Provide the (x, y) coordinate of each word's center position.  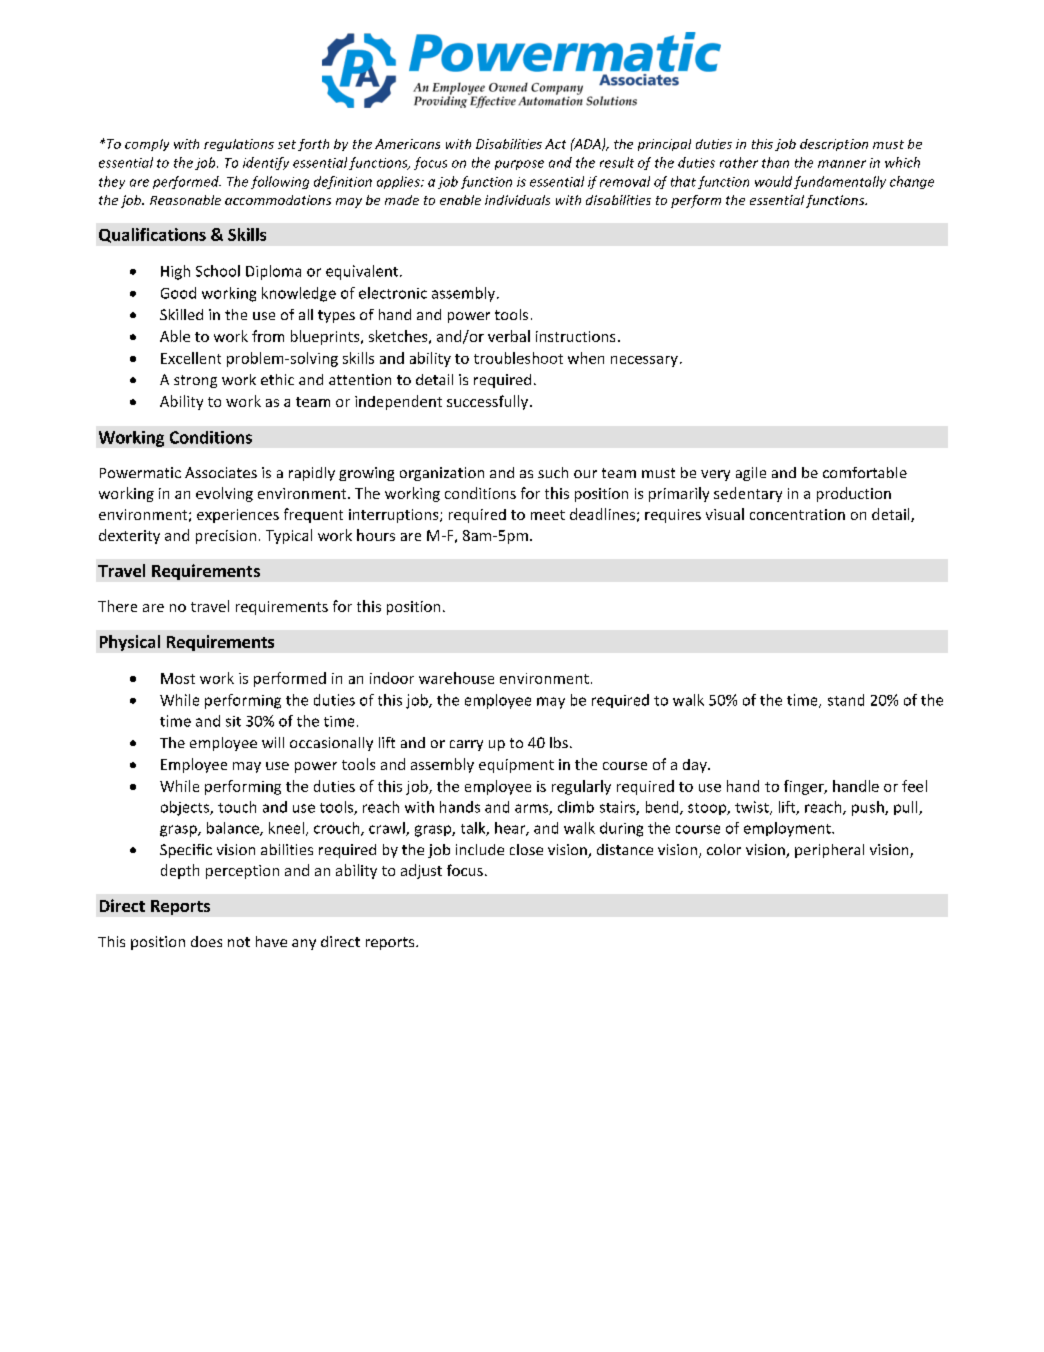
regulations (239, 145)
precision (226, 537)
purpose (519, 165)
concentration (797, 514)
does (206, 941)
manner (842, 164)
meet (548, 515)
